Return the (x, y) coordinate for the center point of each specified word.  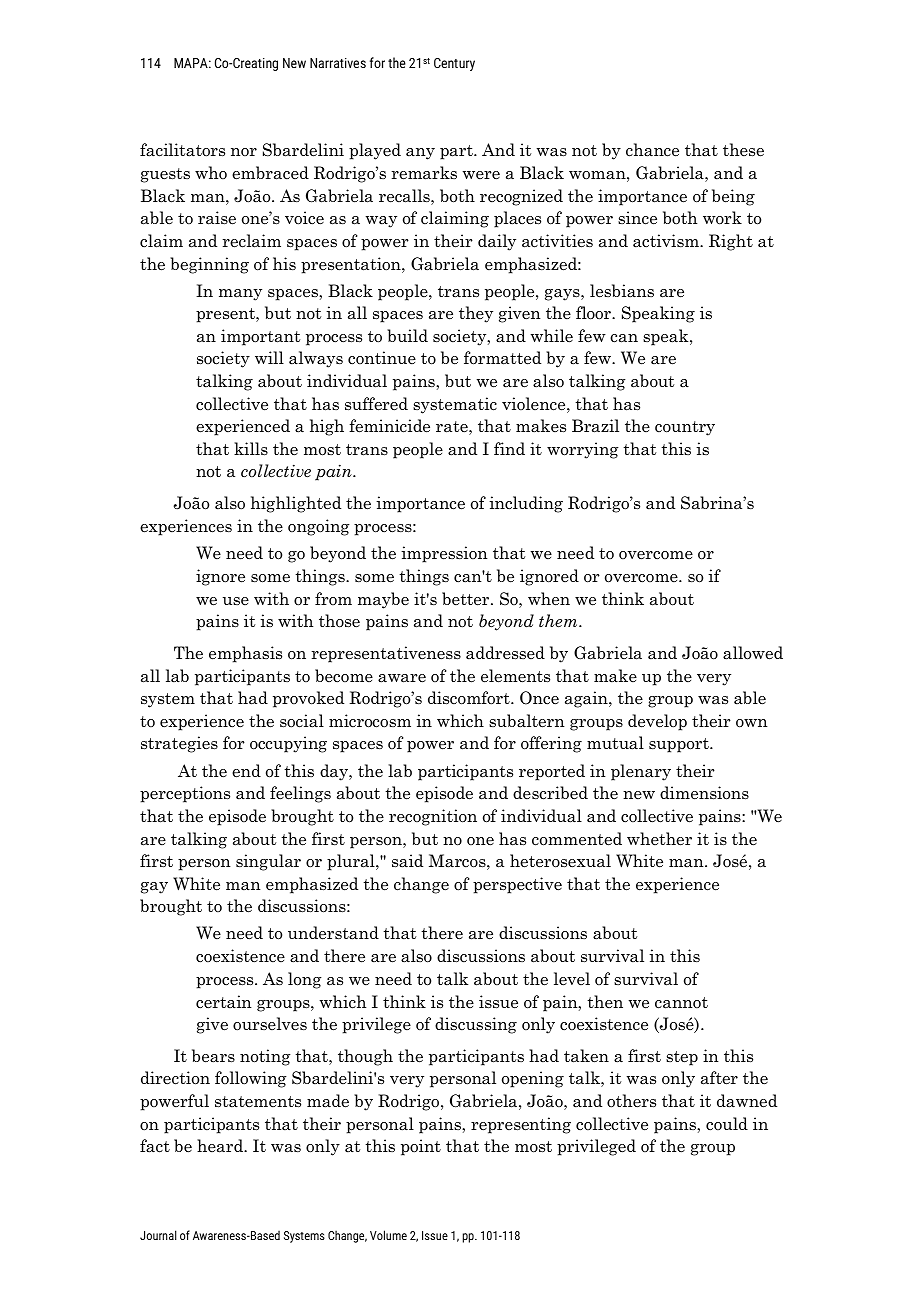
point (421, 1147)
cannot (681, 1003)
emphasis (245, 654)
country (685, 428)
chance (652, 150)
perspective (517, 885)
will (269, 357)
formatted (502, 358)
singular (268, 862)
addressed (505, 653)
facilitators (182, 150)
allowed (753, 653)
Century (454, 64)
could (727, 1123)
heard (221, 1146)
